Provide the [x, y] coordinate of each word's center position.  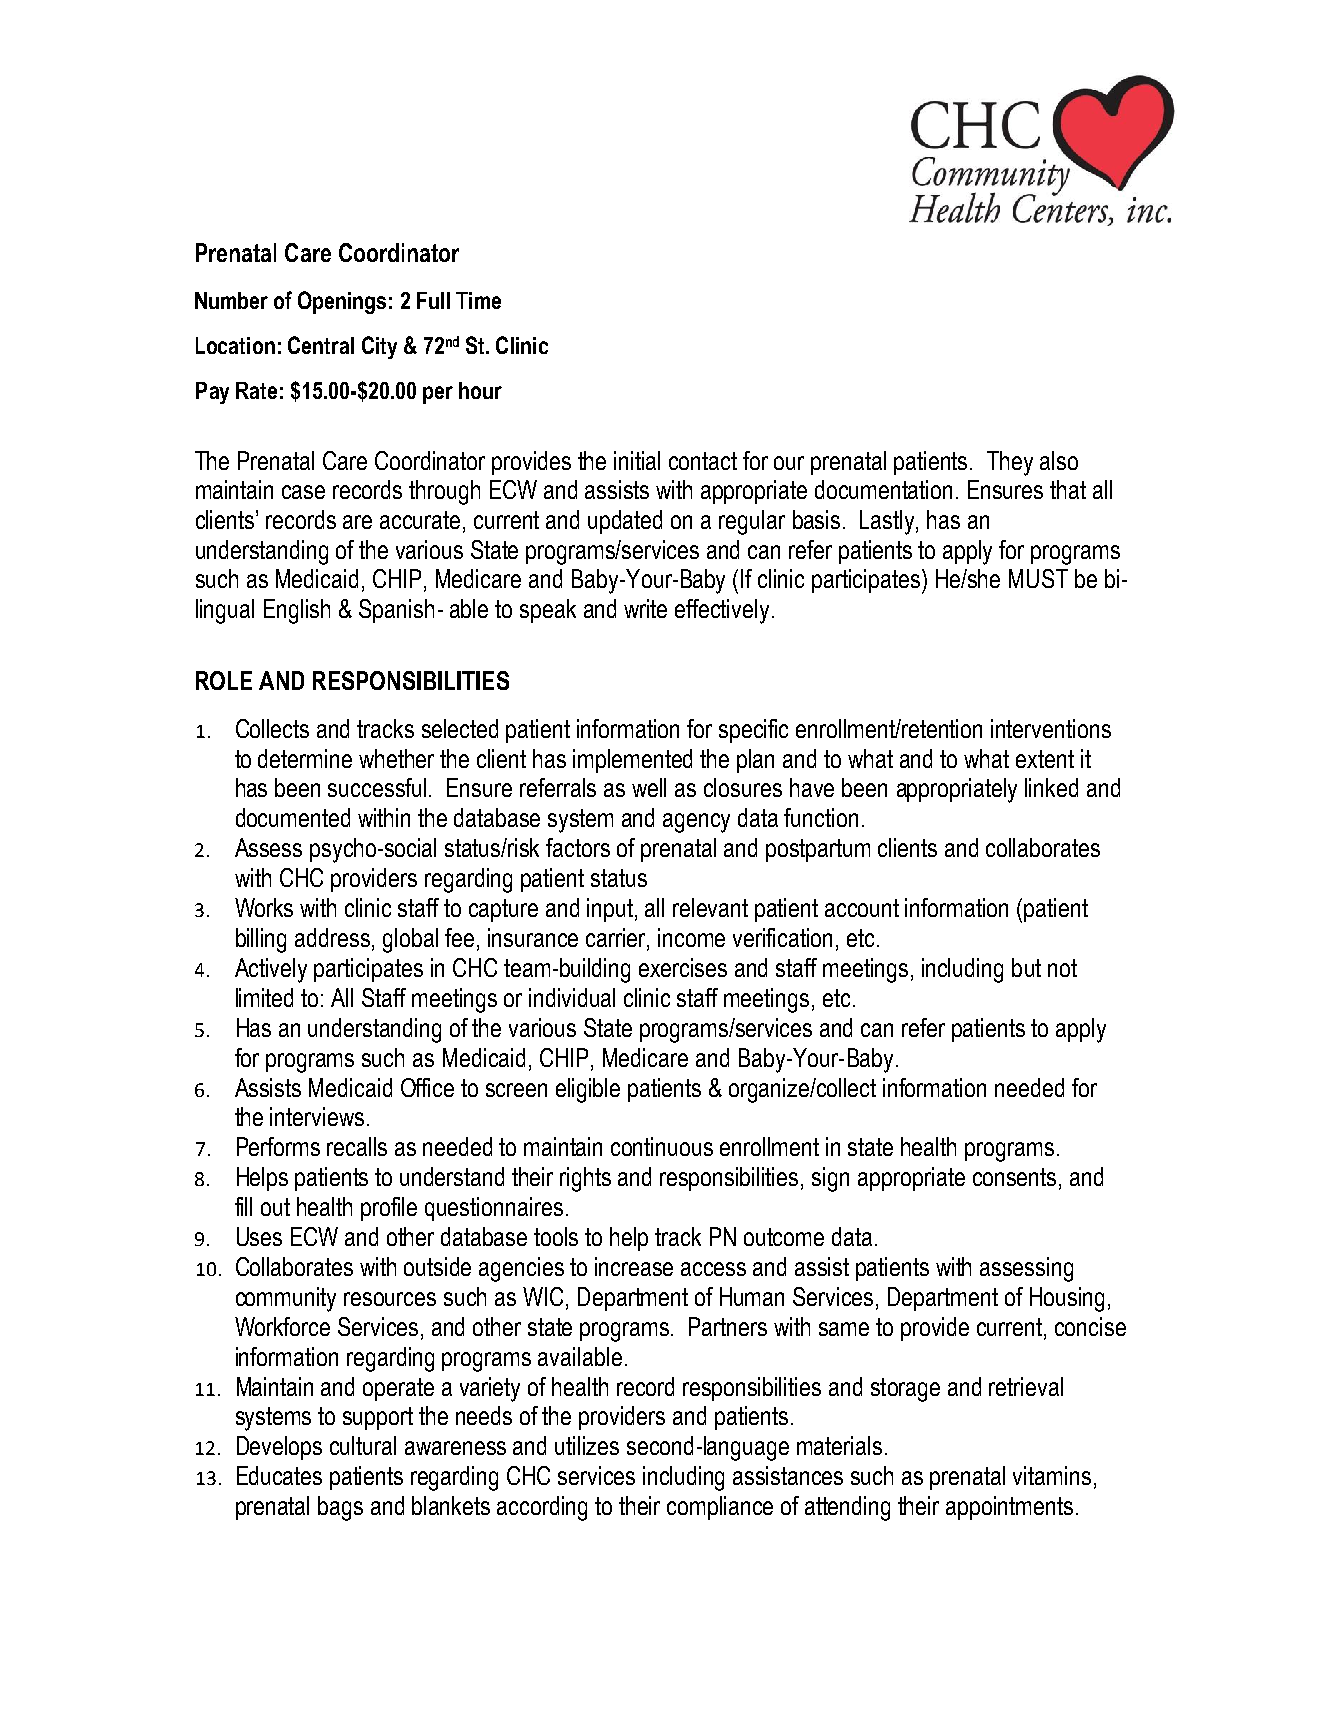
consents [1014, 1177]
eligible [588, 1090]
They [1010, 463]
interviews [317, 1116]
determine [305, 758]
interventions [1051, 728]
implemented [632, 761]
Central [321, 345]
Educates [279, 1475]
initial [637, 460]
